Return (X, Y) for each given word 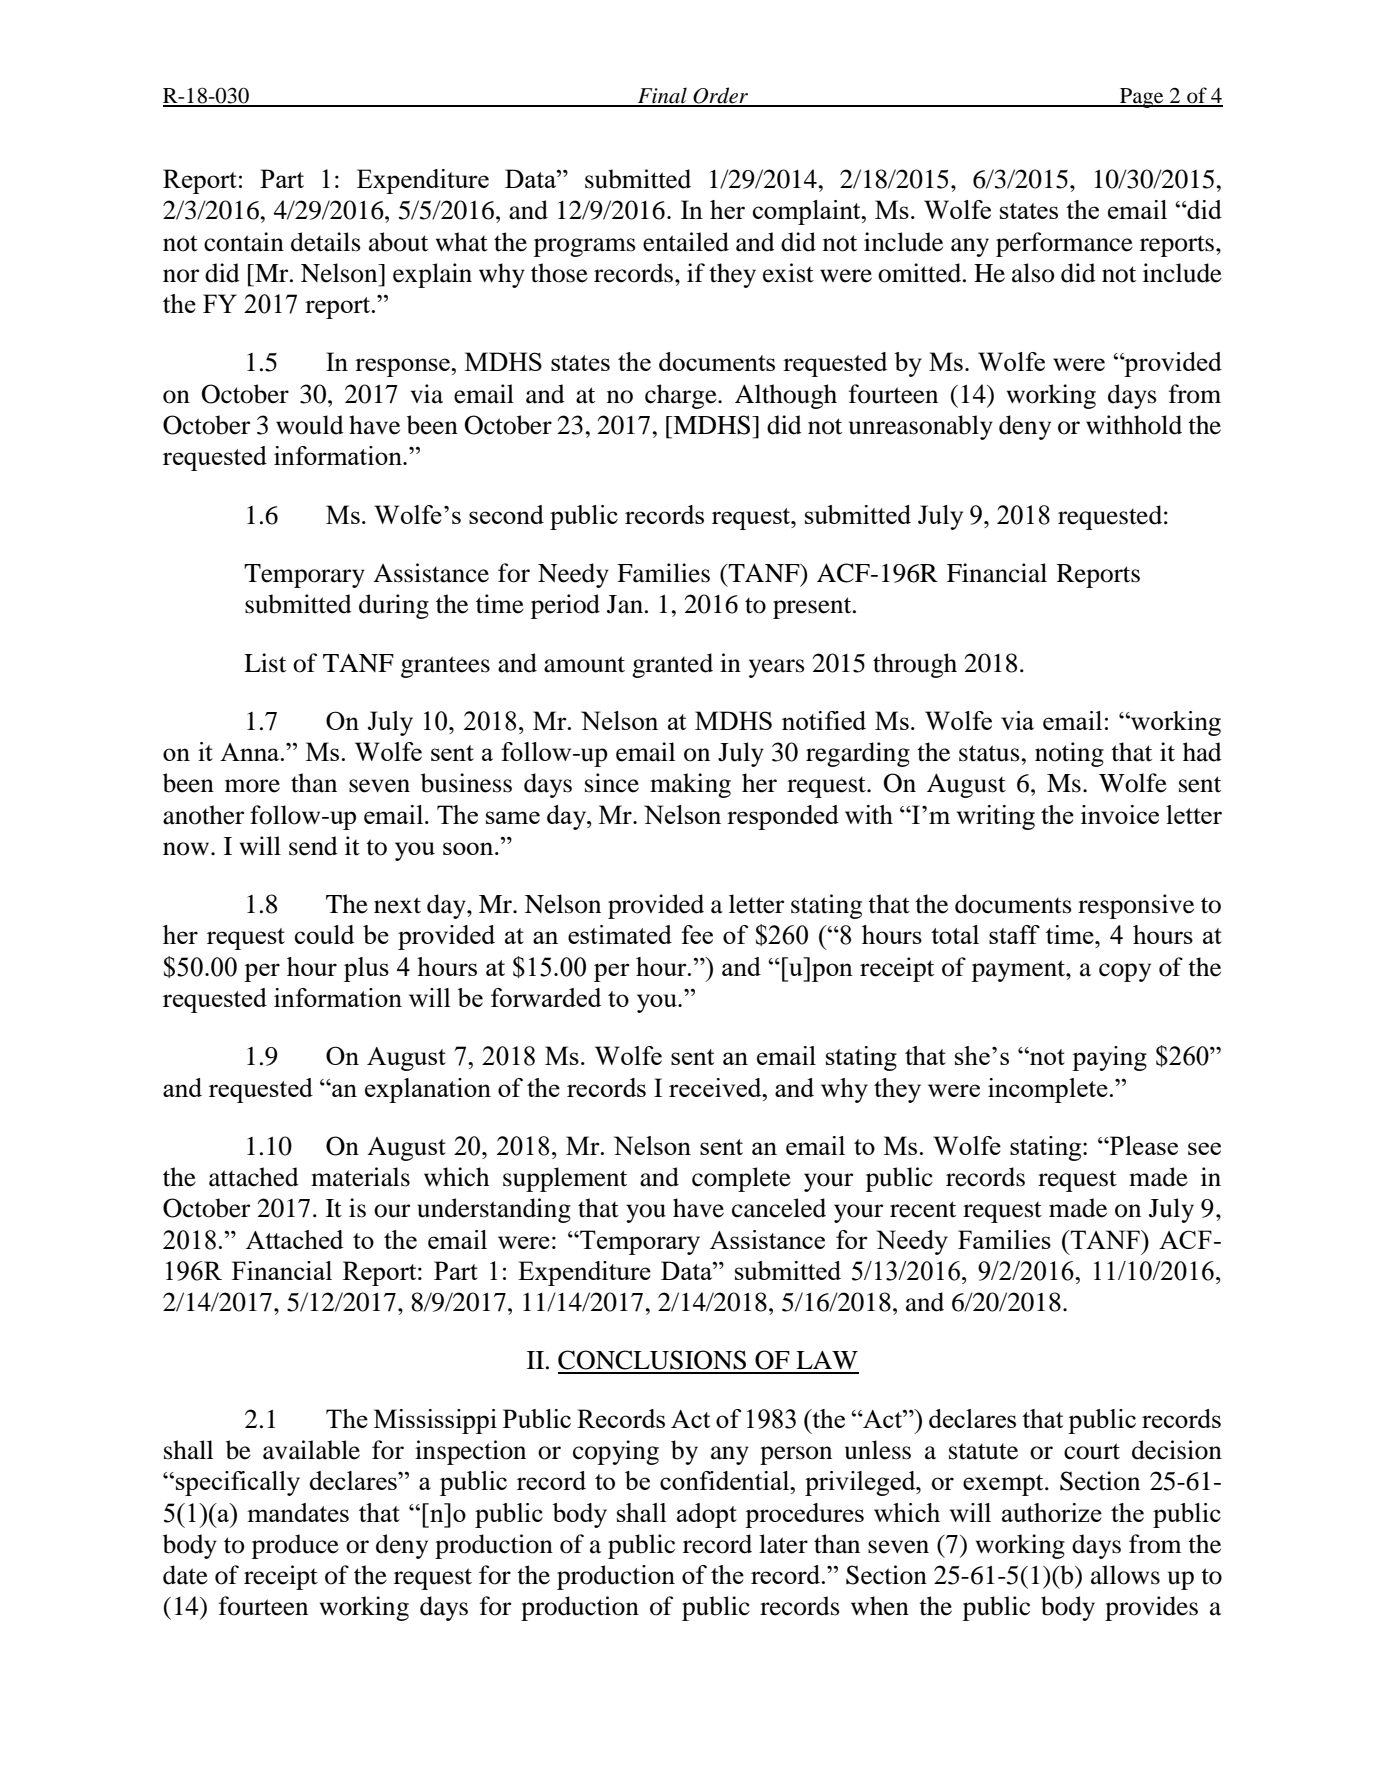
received (716, 1087)
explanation (428, 1090)
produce (295, 1546)
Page (1142, 98)
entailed (686, 242)
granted (672, 665)
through (915, 665)
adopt (707, 1515)
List (265, 663)
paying (1109, 1058)
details (326, 242)
